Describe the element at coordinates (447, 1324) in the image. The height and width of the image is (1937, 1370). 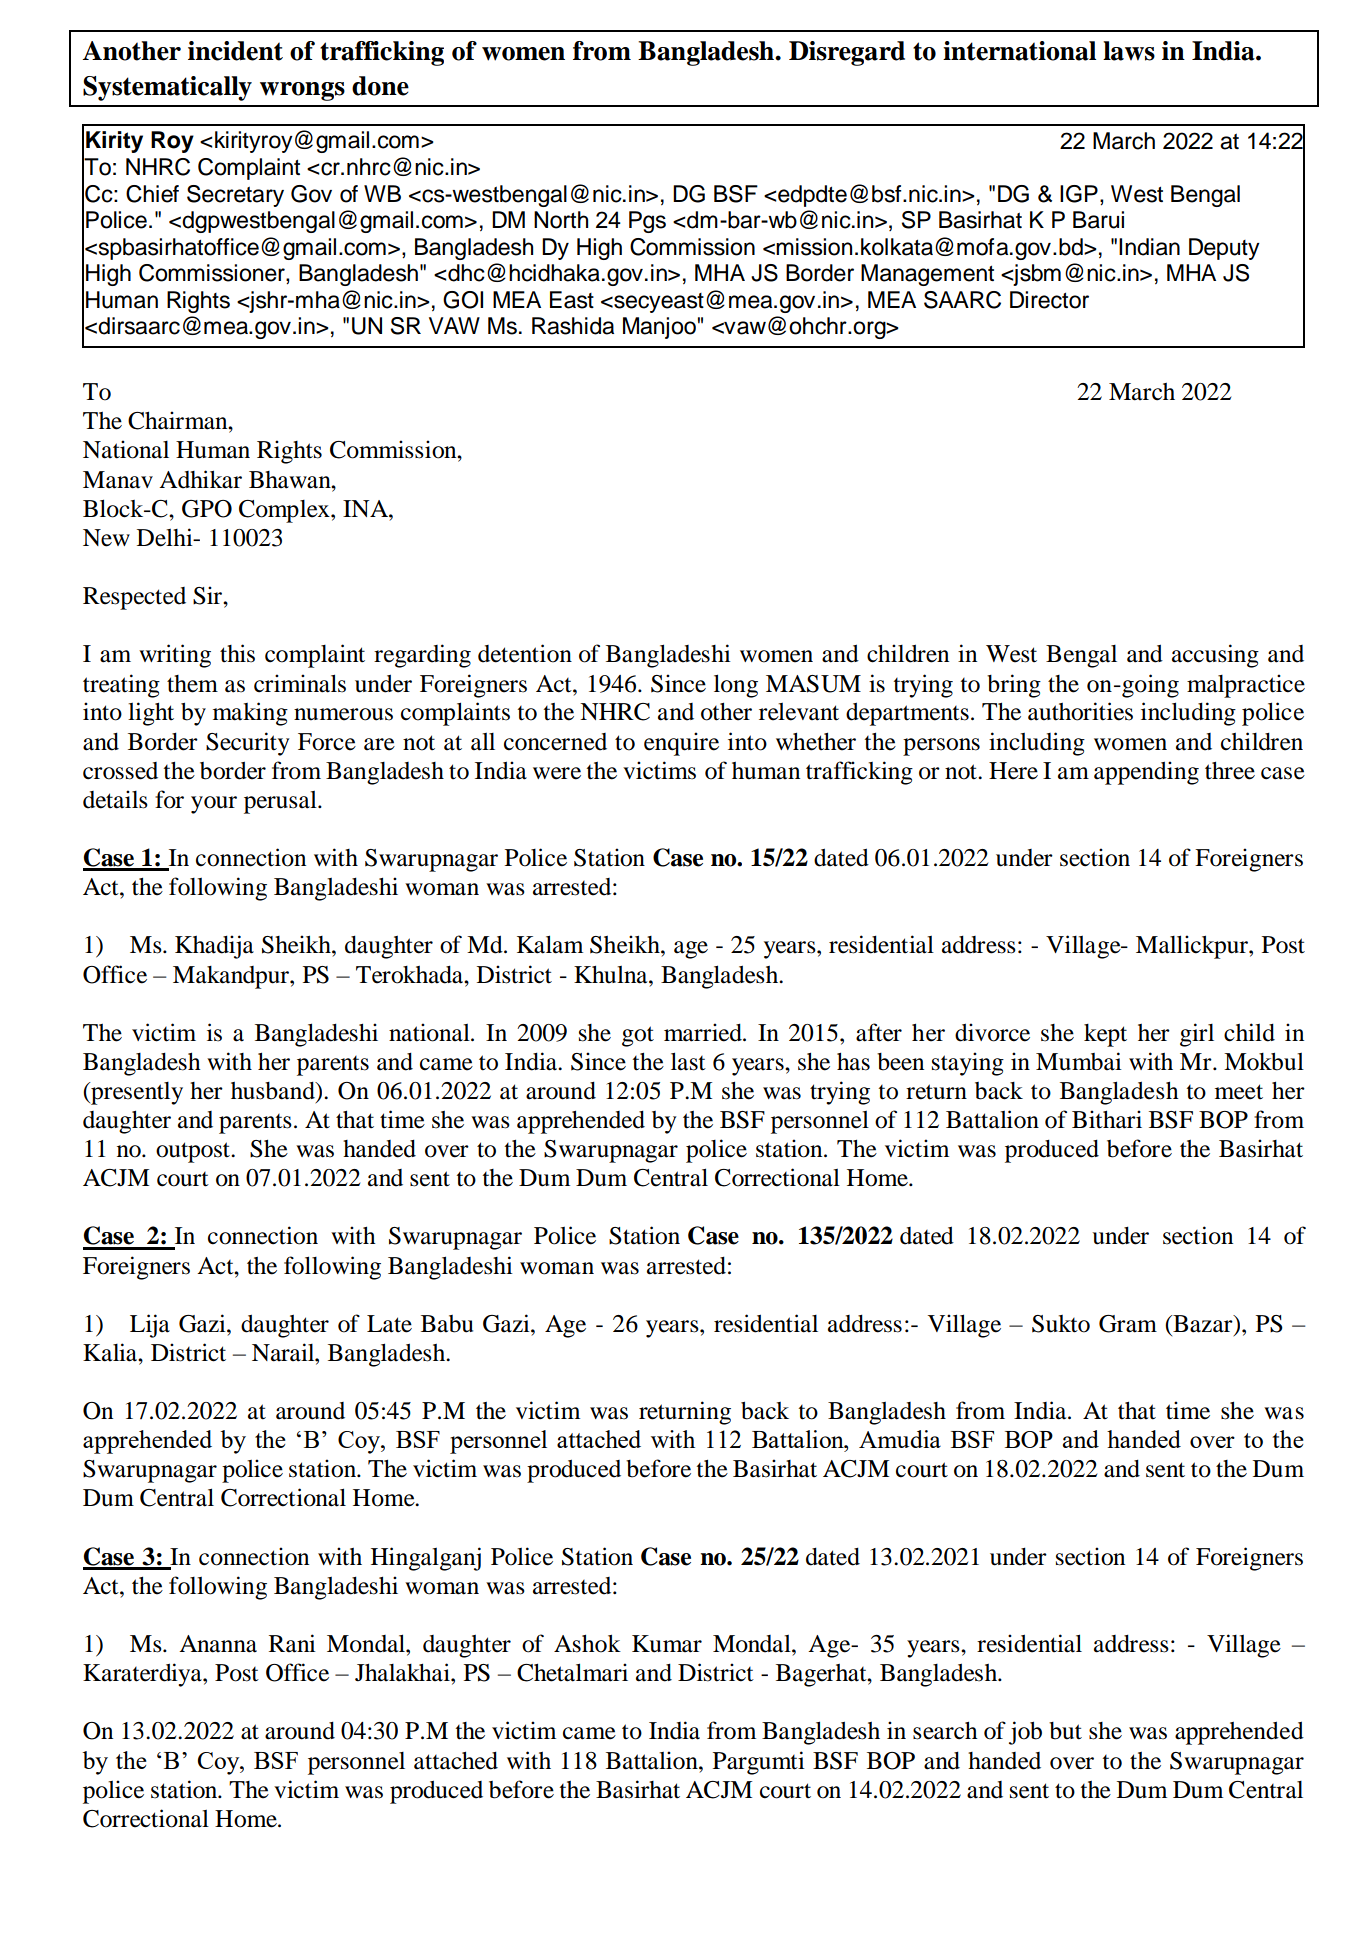
I see `Babu` at that location.
